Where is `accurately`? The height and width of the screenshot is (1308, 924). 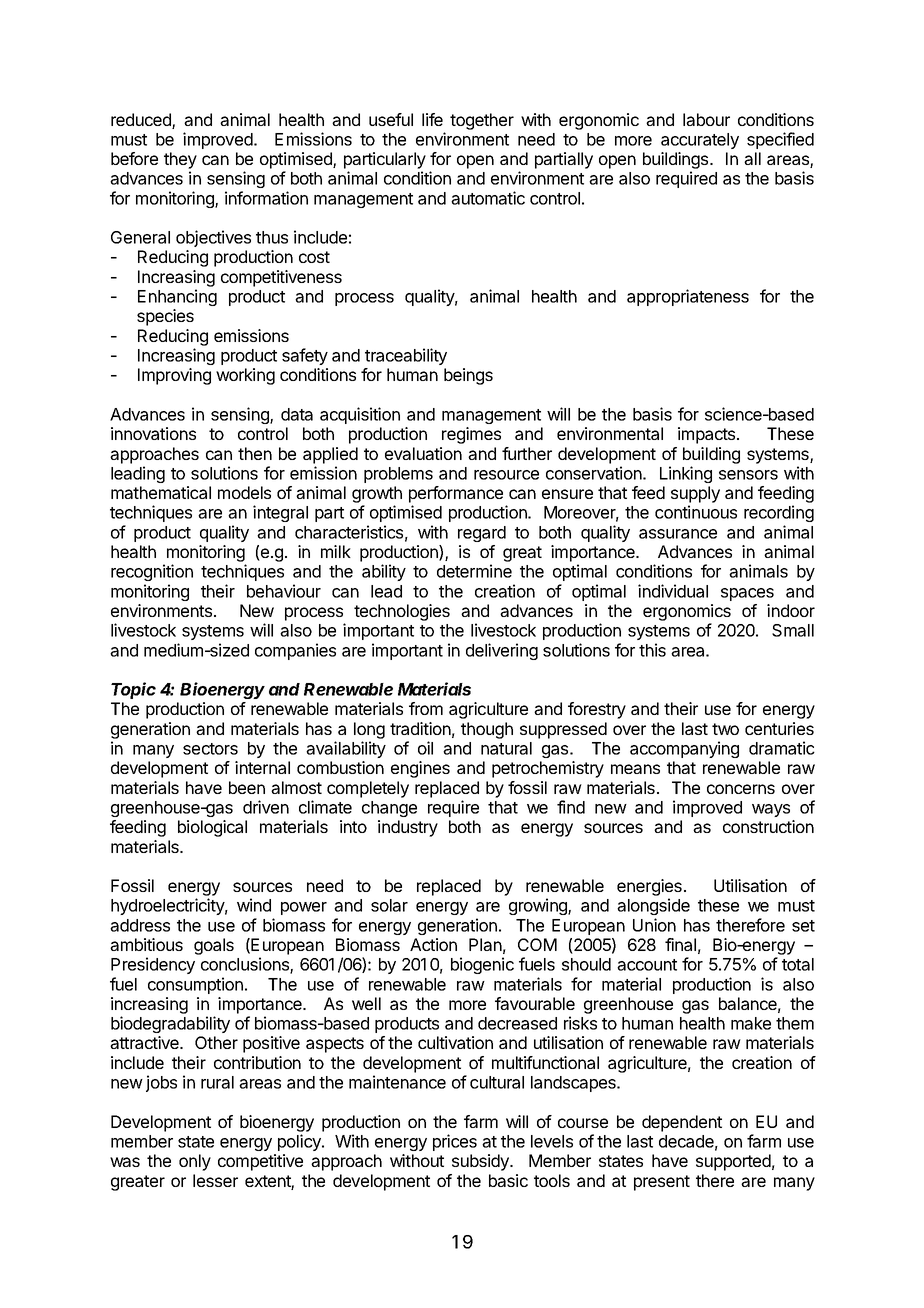
accurately is located at coordinates (700, 141).
